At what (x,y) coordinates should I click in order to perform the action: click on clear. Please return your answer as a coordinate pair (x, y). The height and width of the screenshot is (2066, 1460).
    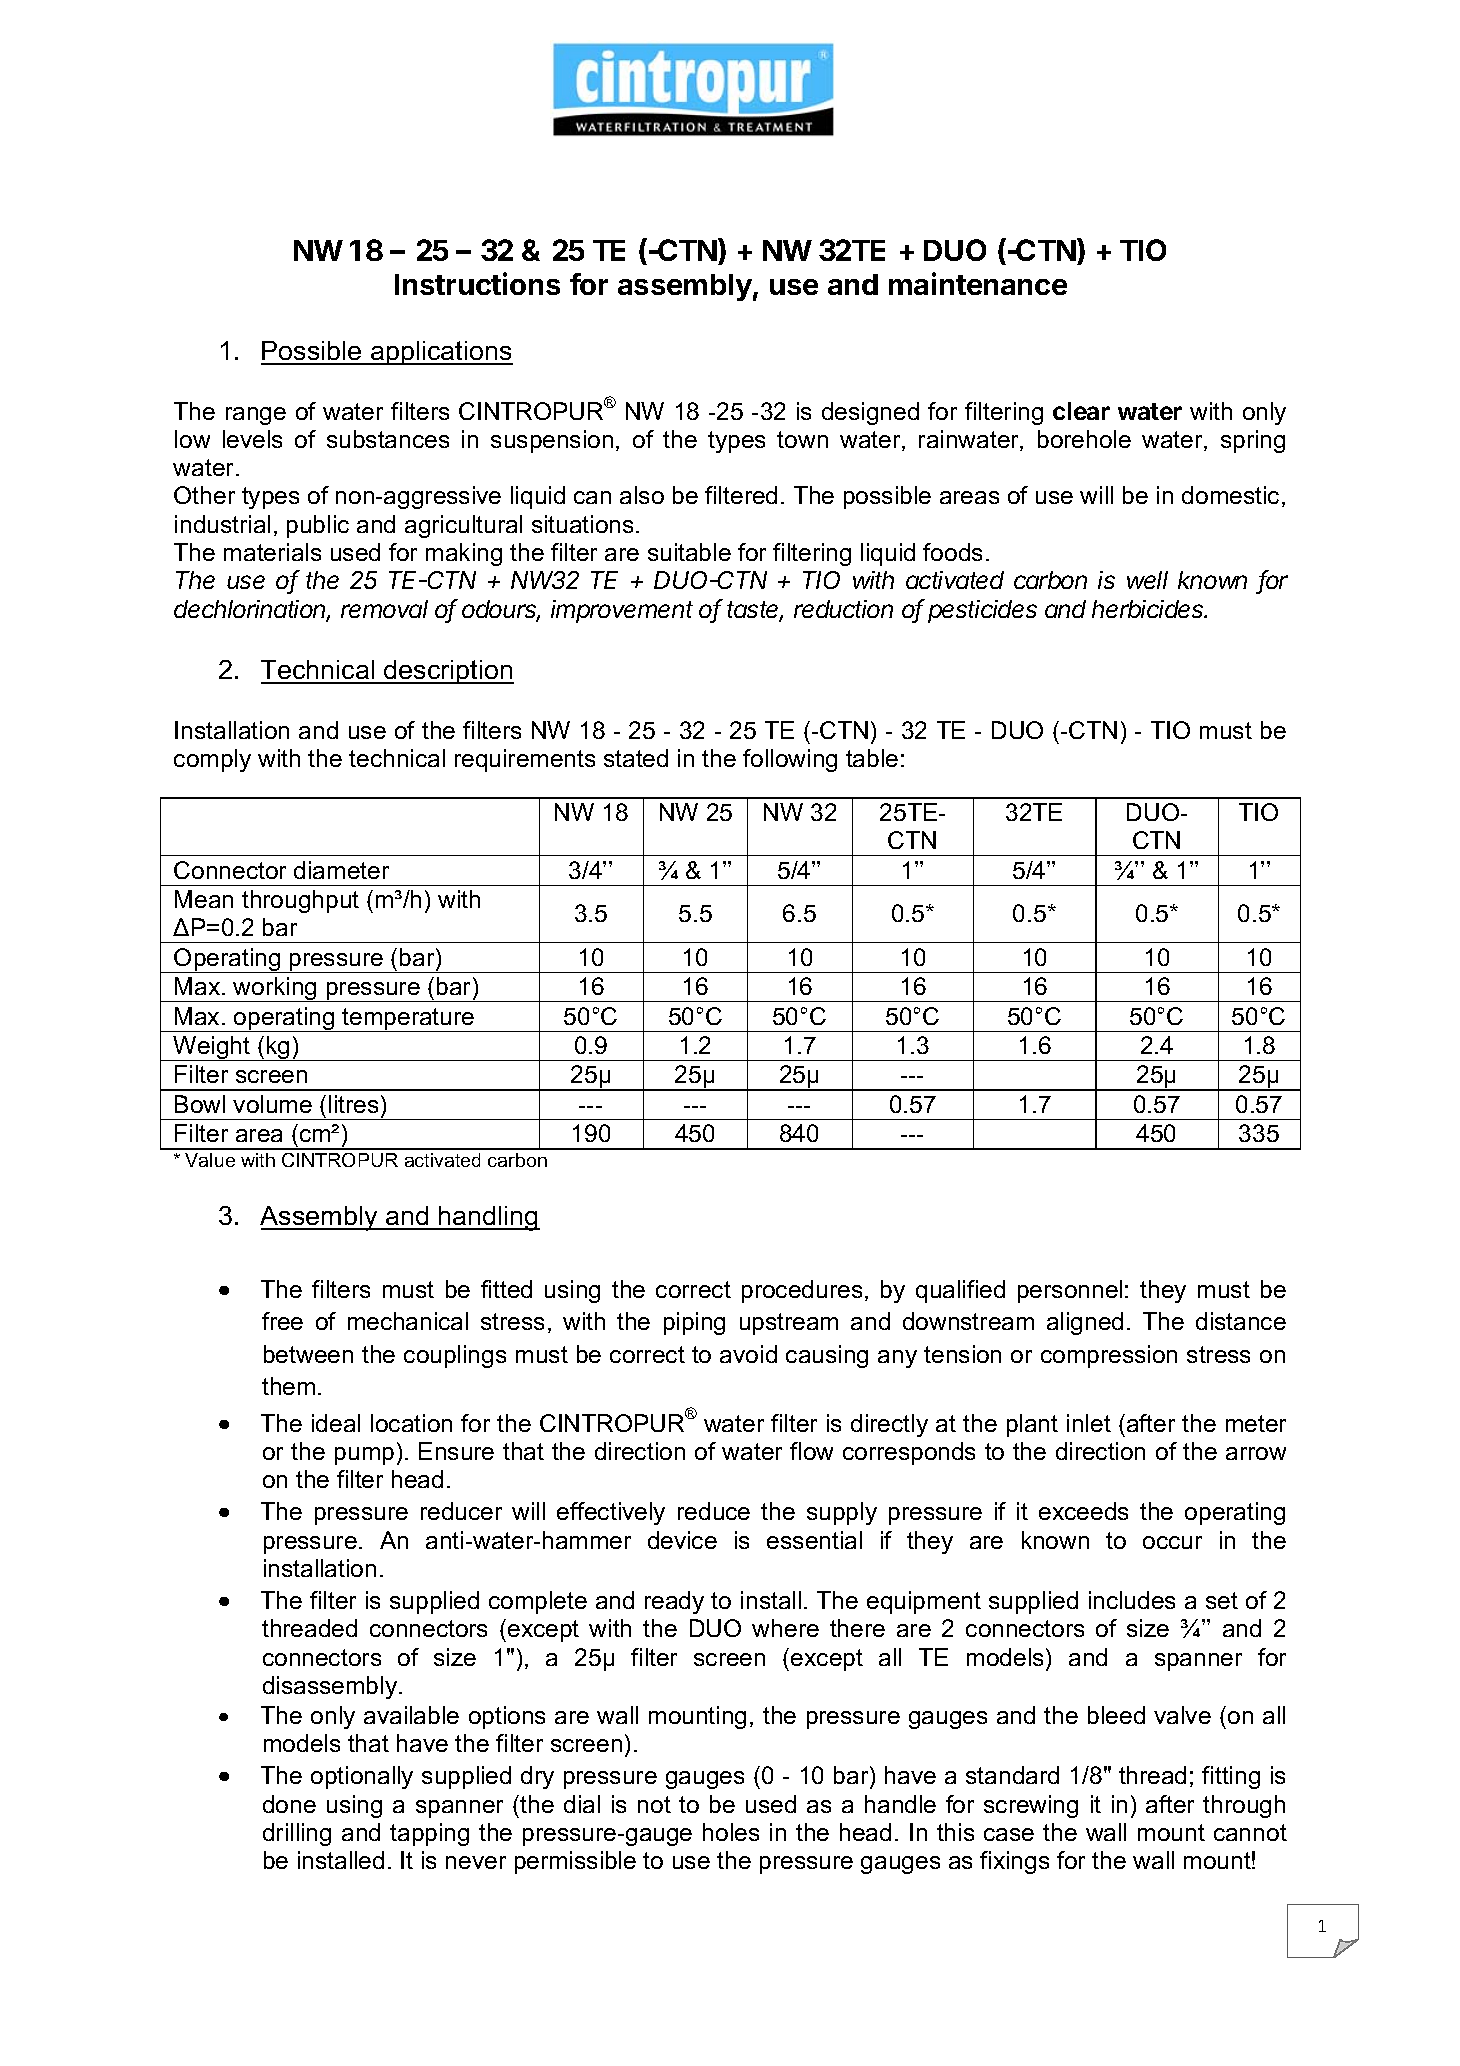
    Looking at the image, I should click on (1081, 411).
